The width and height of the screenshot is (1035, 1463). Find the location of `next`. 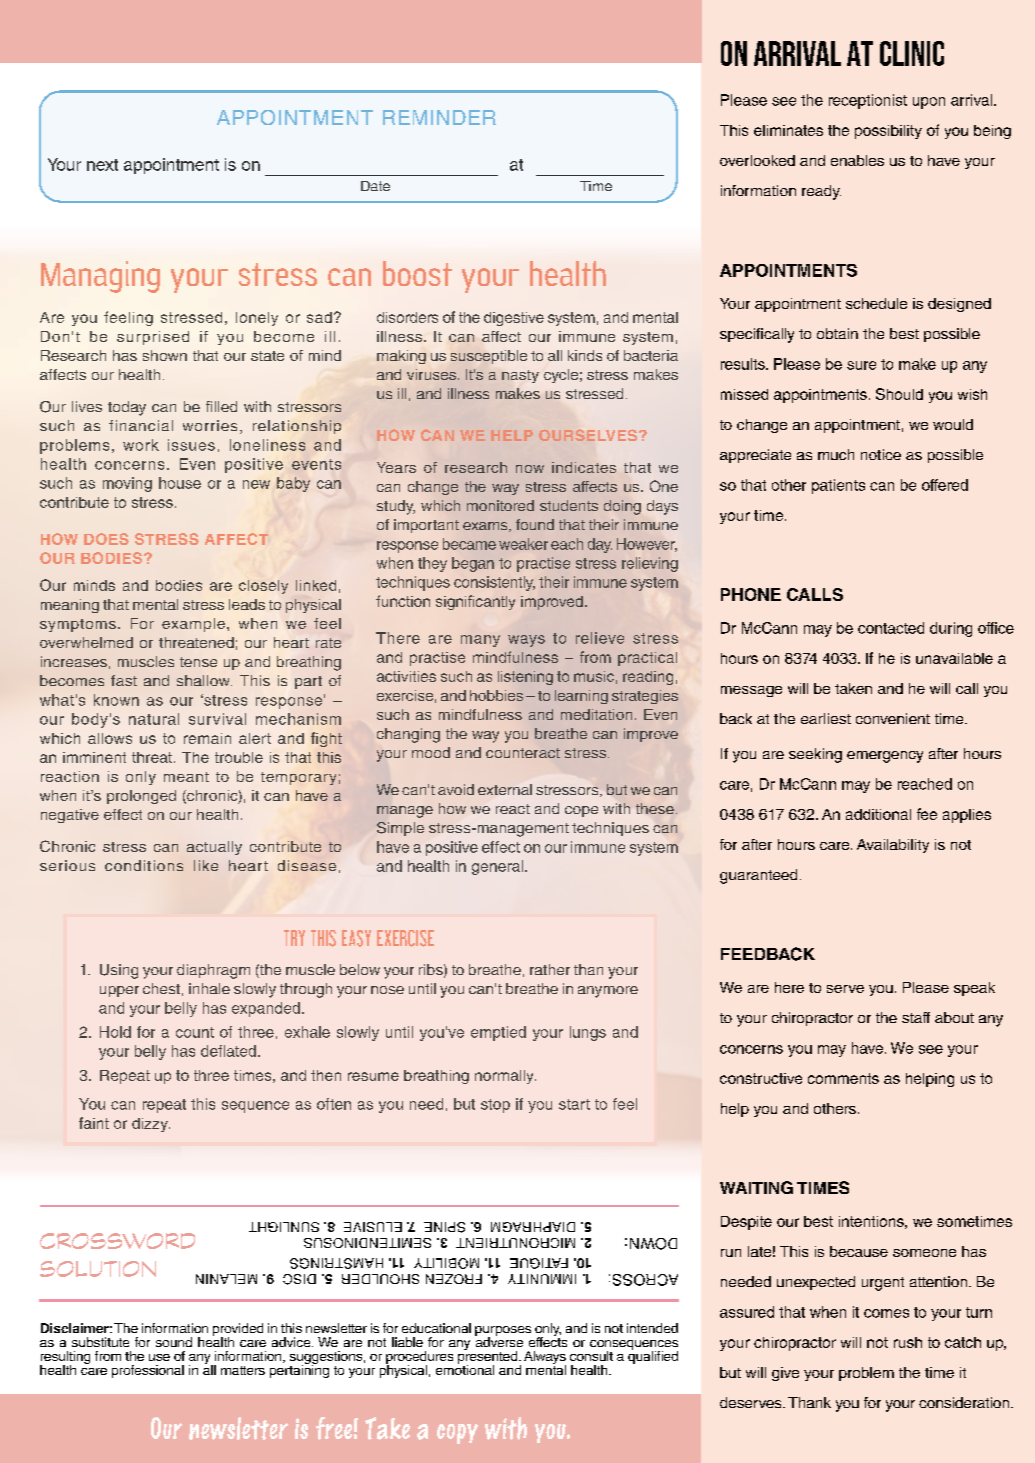

next is located at coordinates (102, 165).
